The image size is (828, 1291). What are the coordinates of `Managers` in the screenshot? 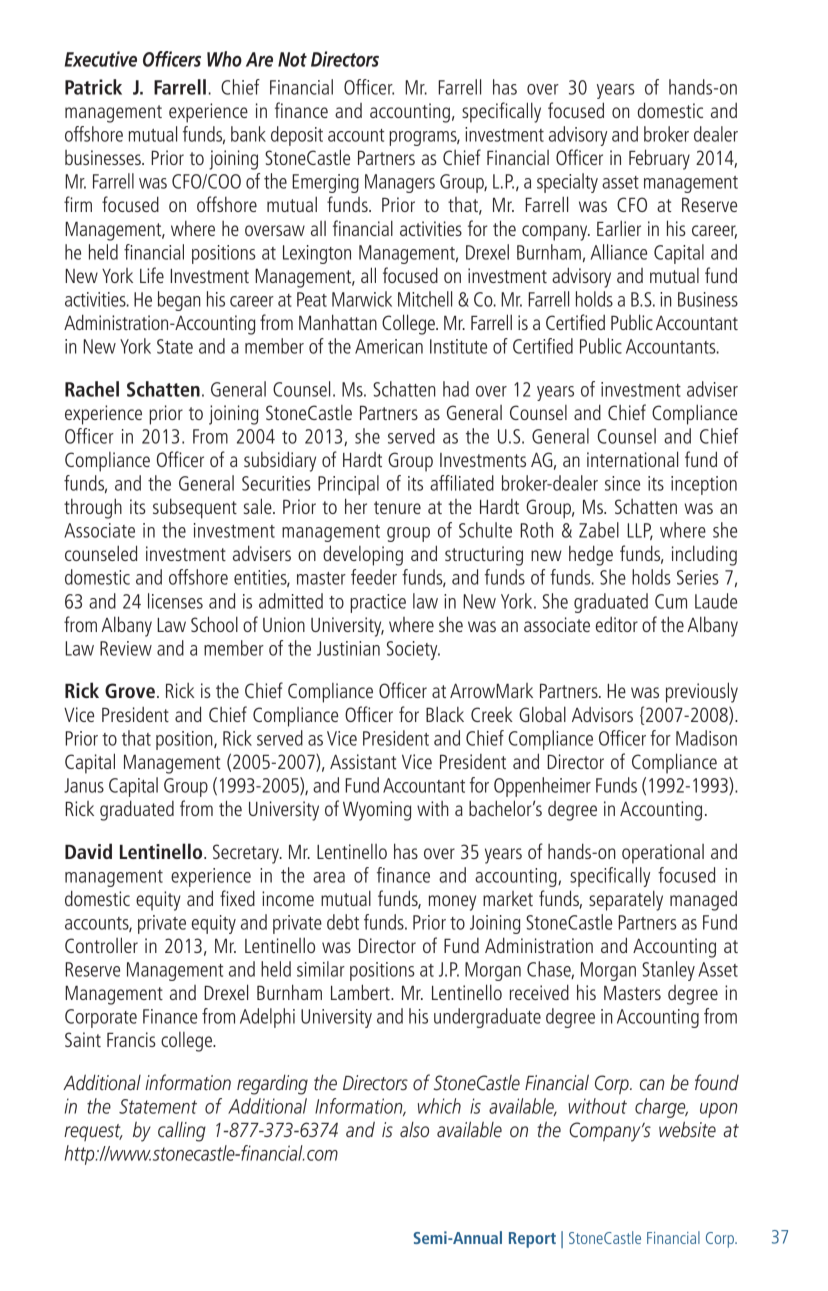 It's located at (400, 183).
